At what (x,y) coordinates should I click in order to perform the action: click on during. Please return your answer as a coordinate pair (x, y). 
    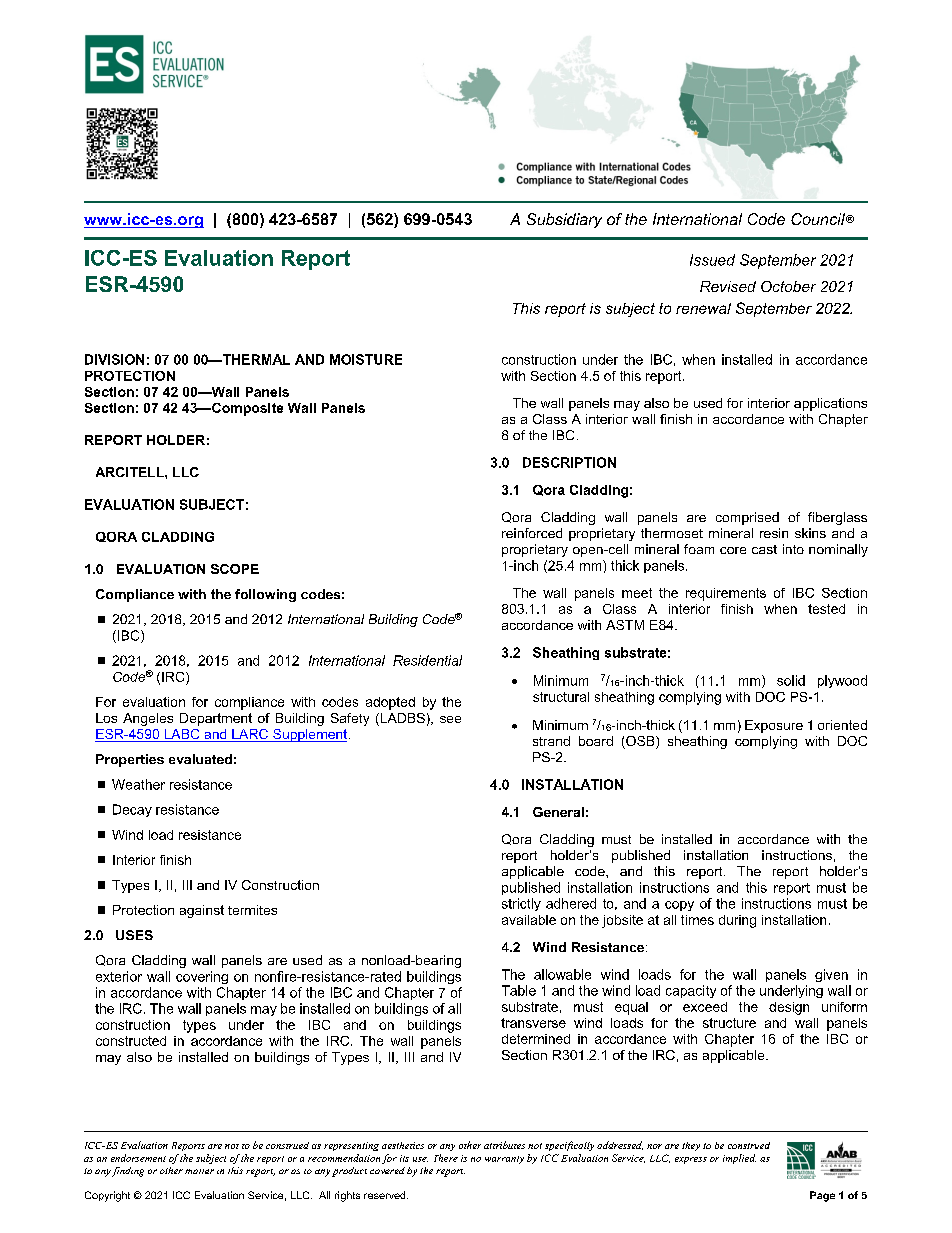
    Looking at the image, I should click on (737, 921).
